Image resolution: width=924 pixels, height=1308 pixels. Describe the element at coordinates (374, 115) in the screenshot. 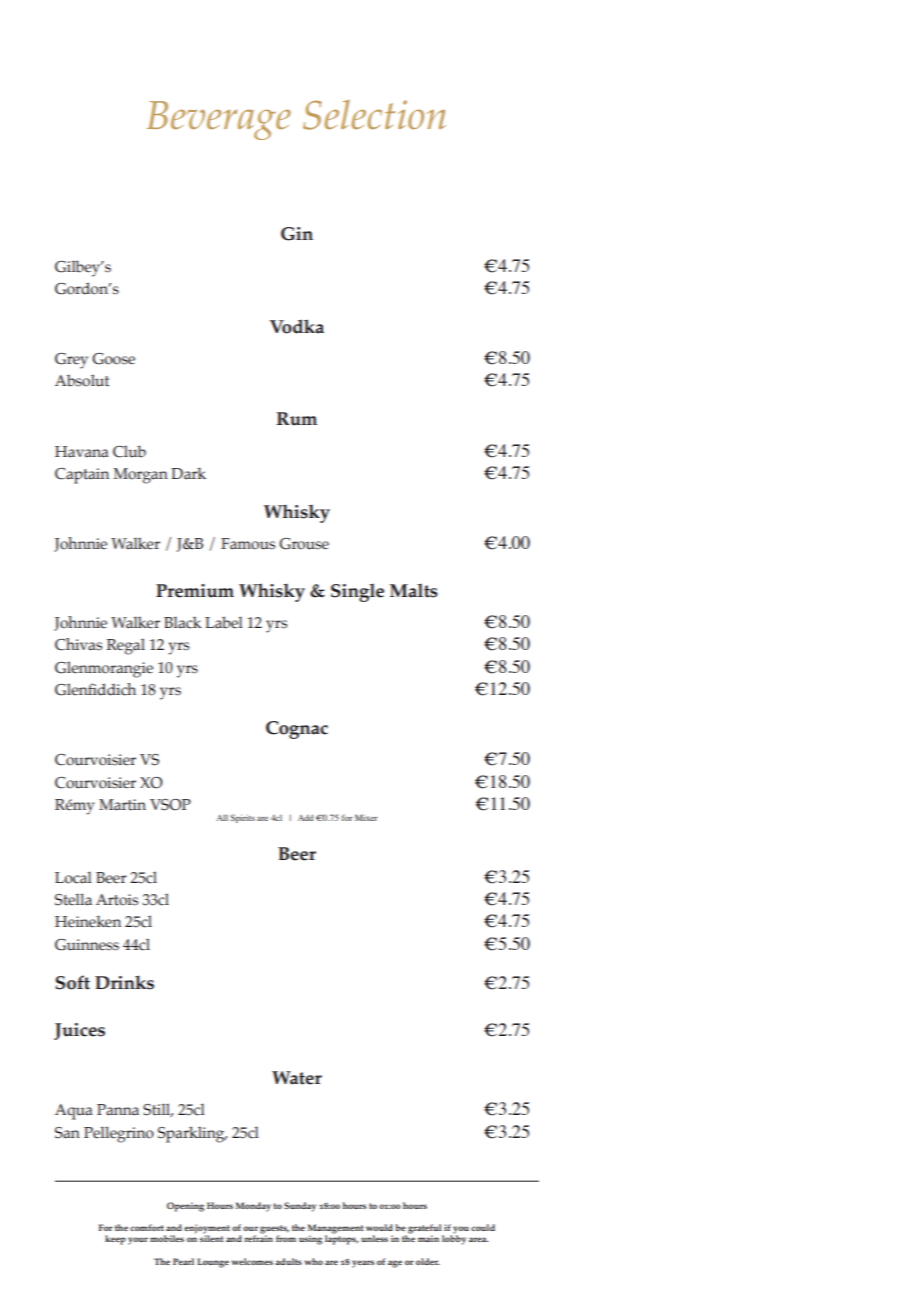

I see `Selection` at that location.
